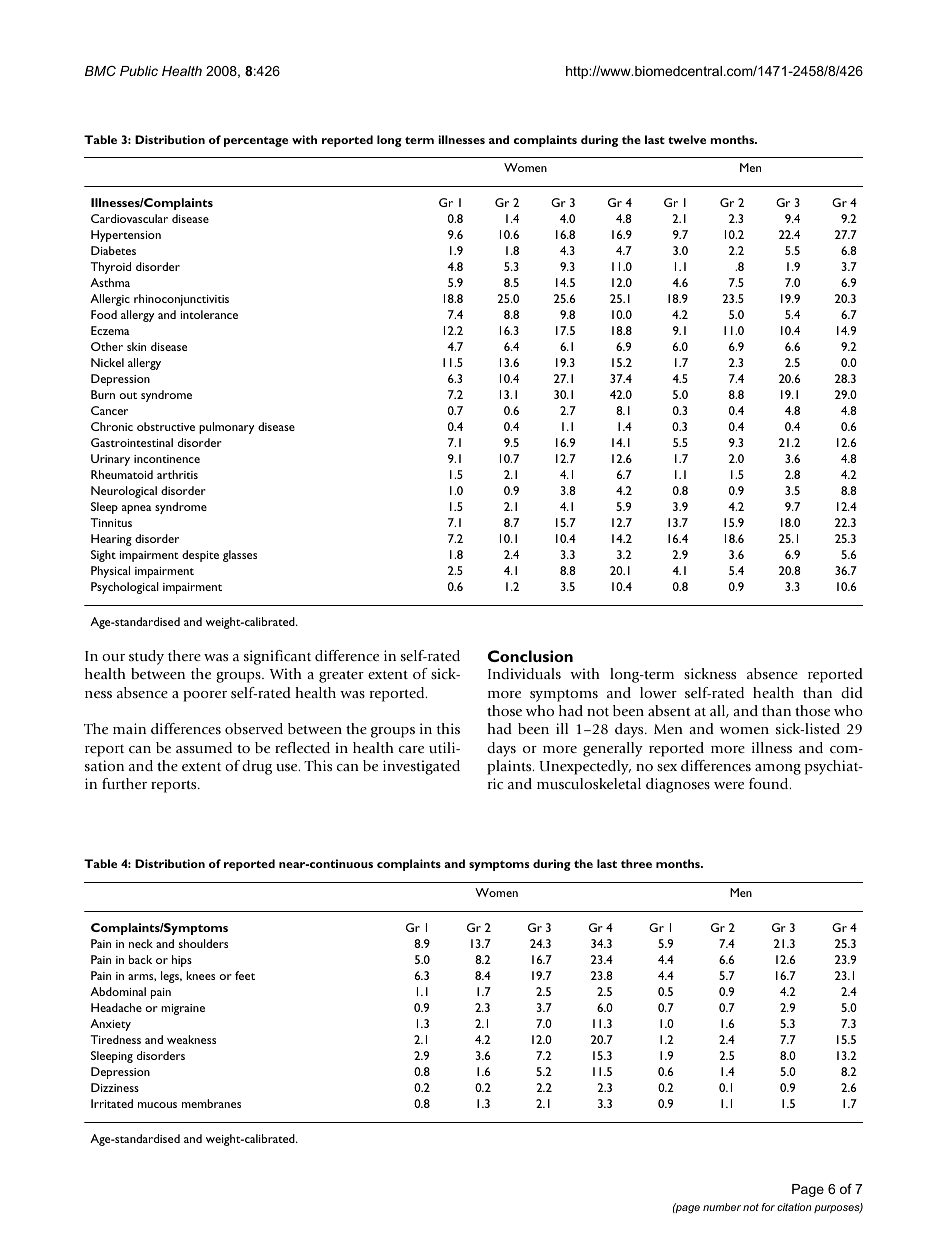 The width and height of the screenshot is (952, 1237). What do you see at coordinates (256, 142) in the screenshot?
I see `percentage` at bounding box center [256, 142].
